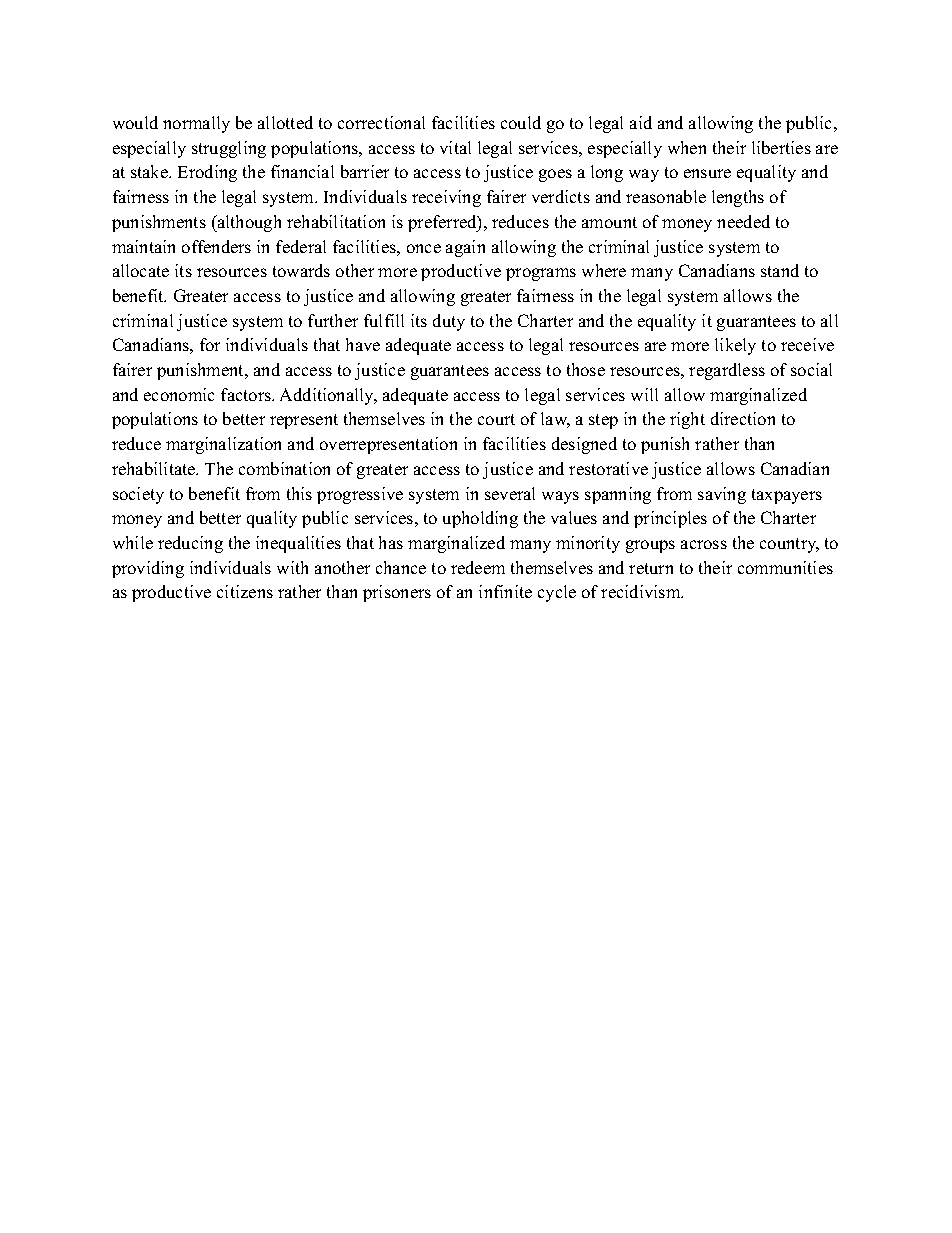  Describe the element at coordinates (245, 591) in the image. I see `citizens` at that location.
